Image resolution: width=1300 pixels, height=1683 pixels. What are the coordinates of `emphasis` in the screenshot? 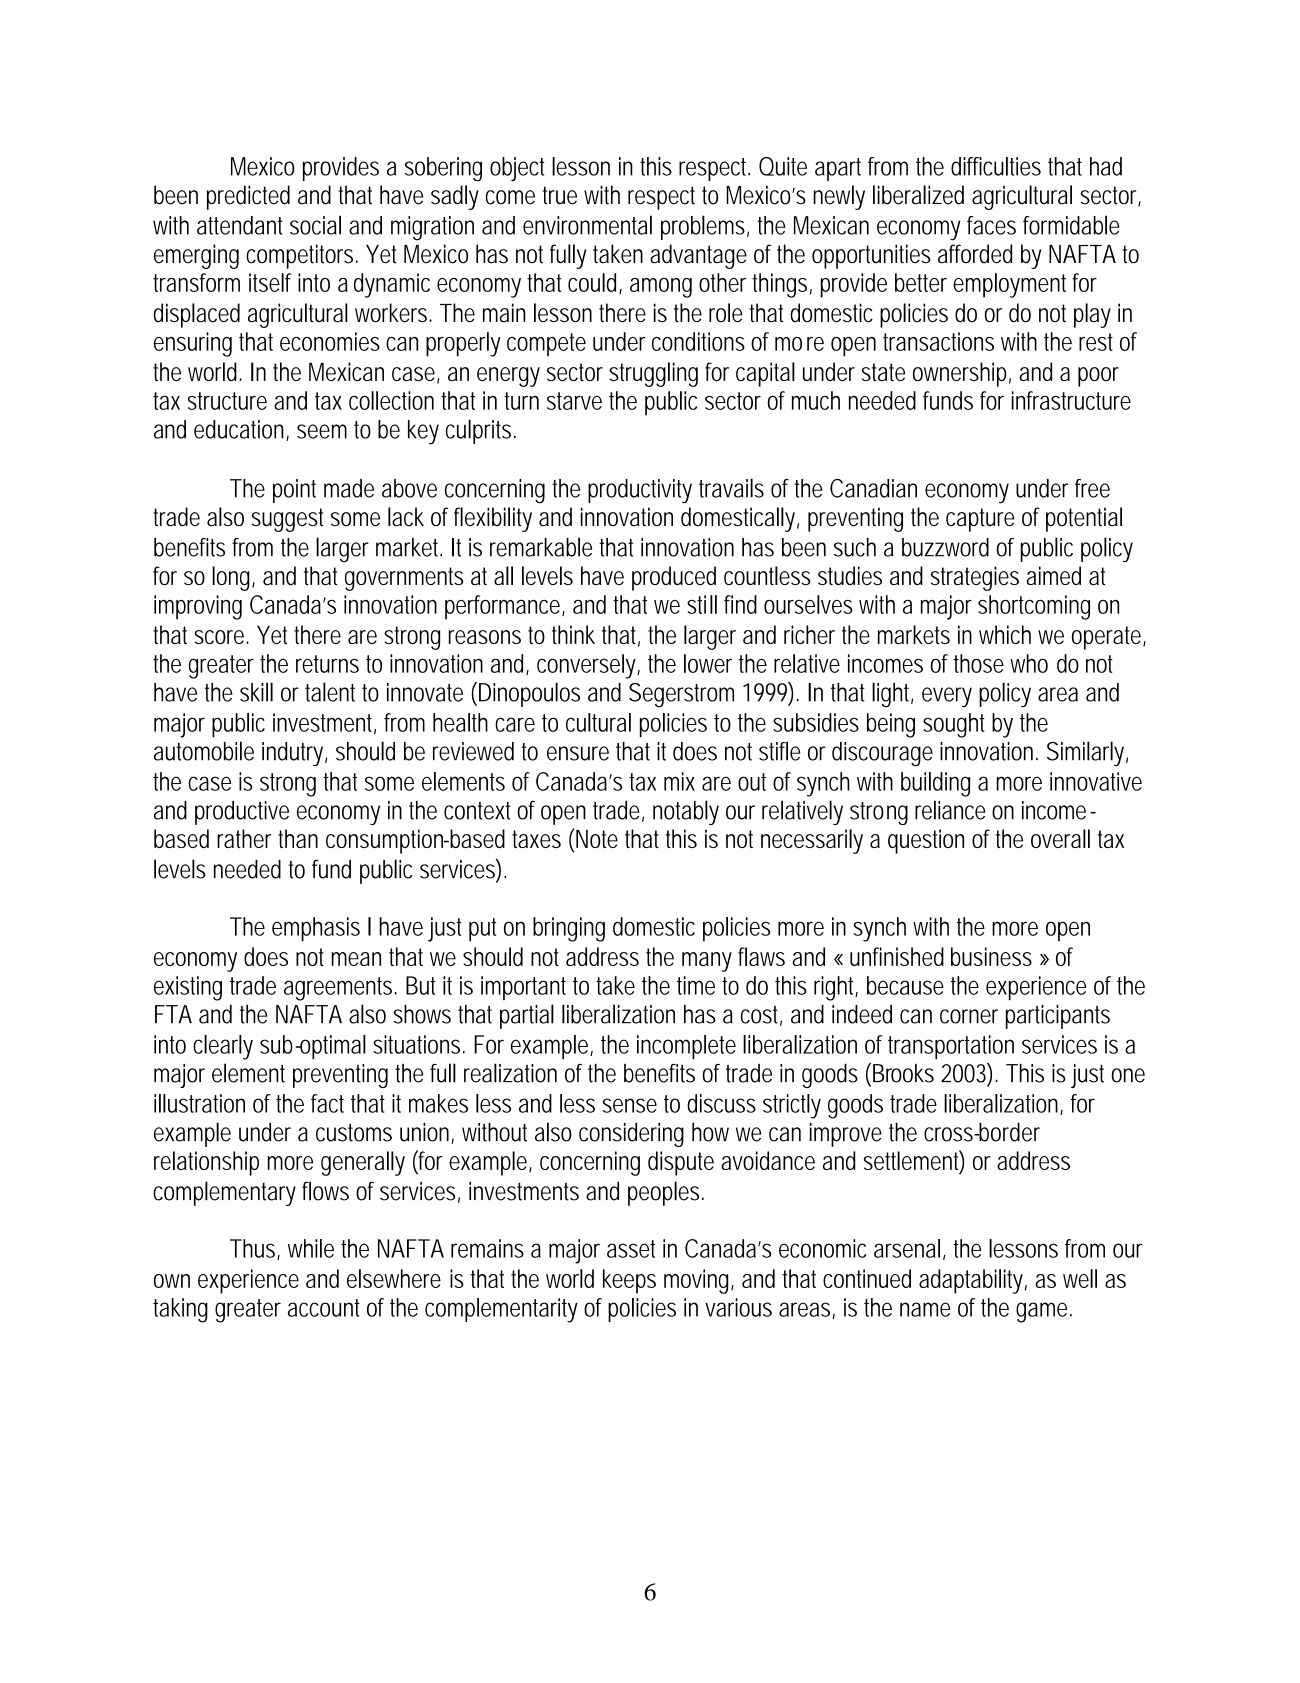 It's located at (316, 929).
